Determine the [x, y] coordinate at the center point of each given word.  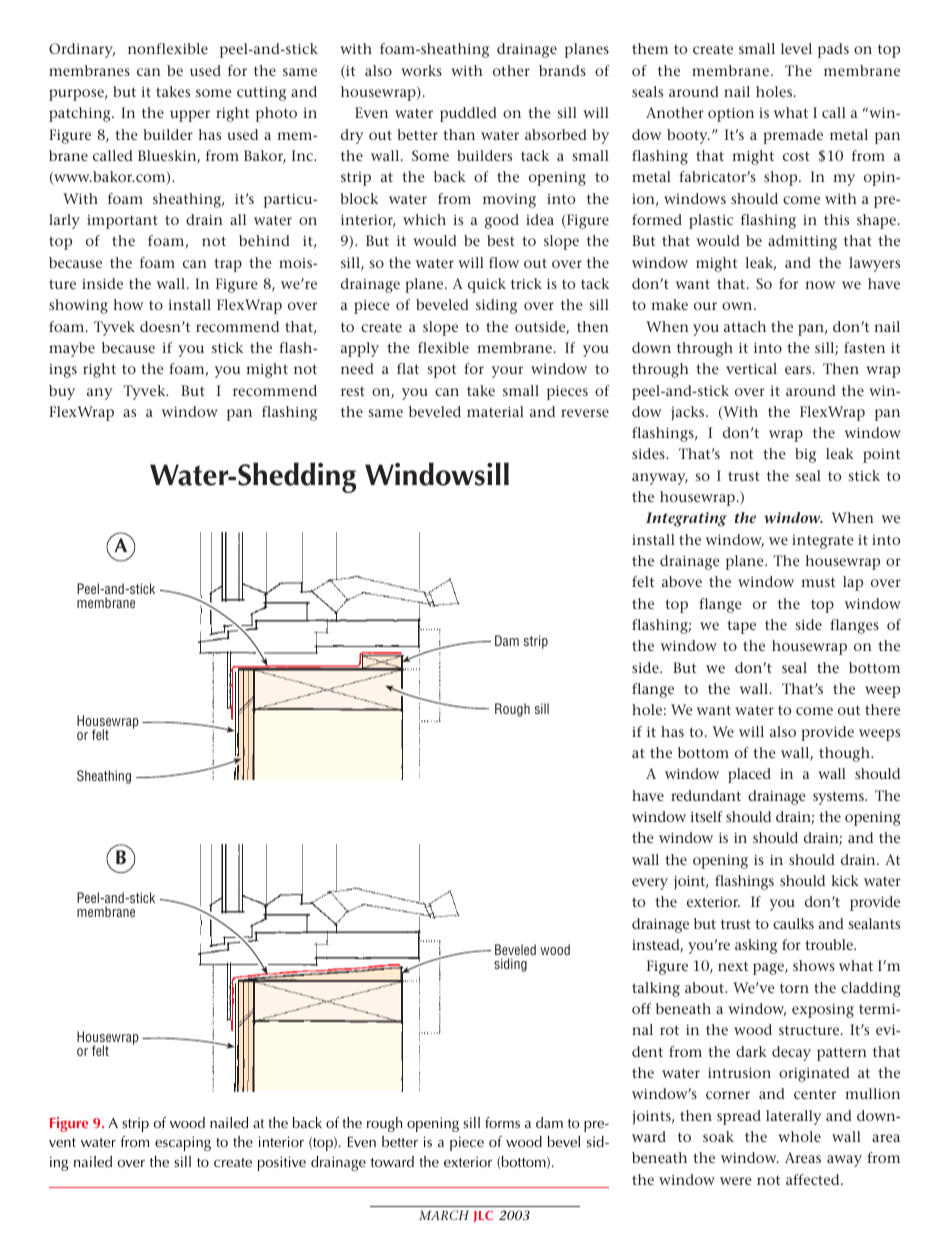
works [421, 70]
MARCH [444, 1215]
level [796, 48]
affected [814, 1179]
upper [190, 116]
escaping [183, 1143]
